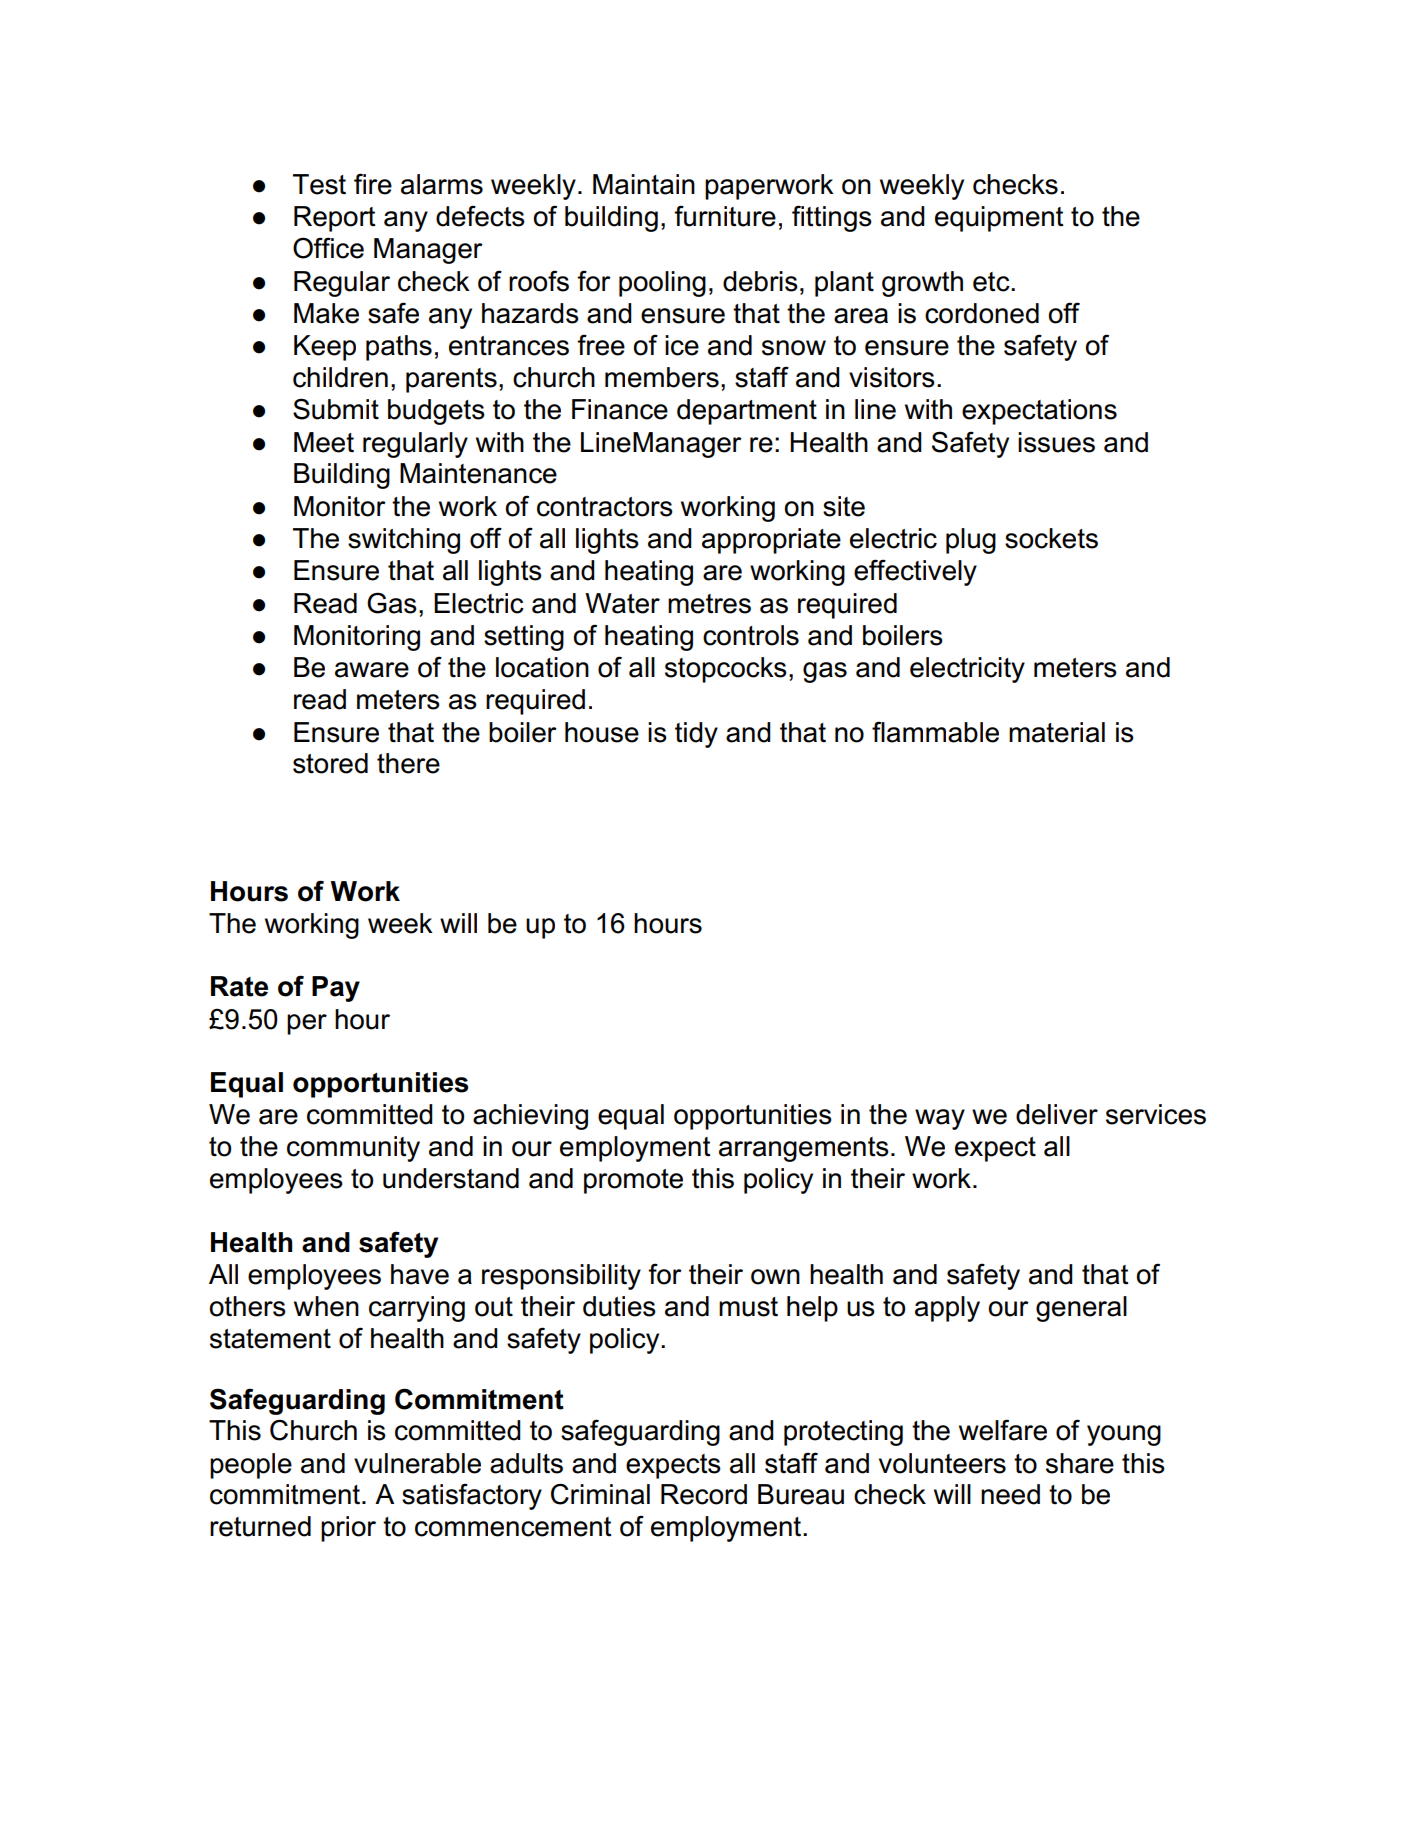 The image size is (1415, 1831). What do you see at coordinates (1057, 732) in the screenshot?
I see `material` at bounding box center [1057, 732].
